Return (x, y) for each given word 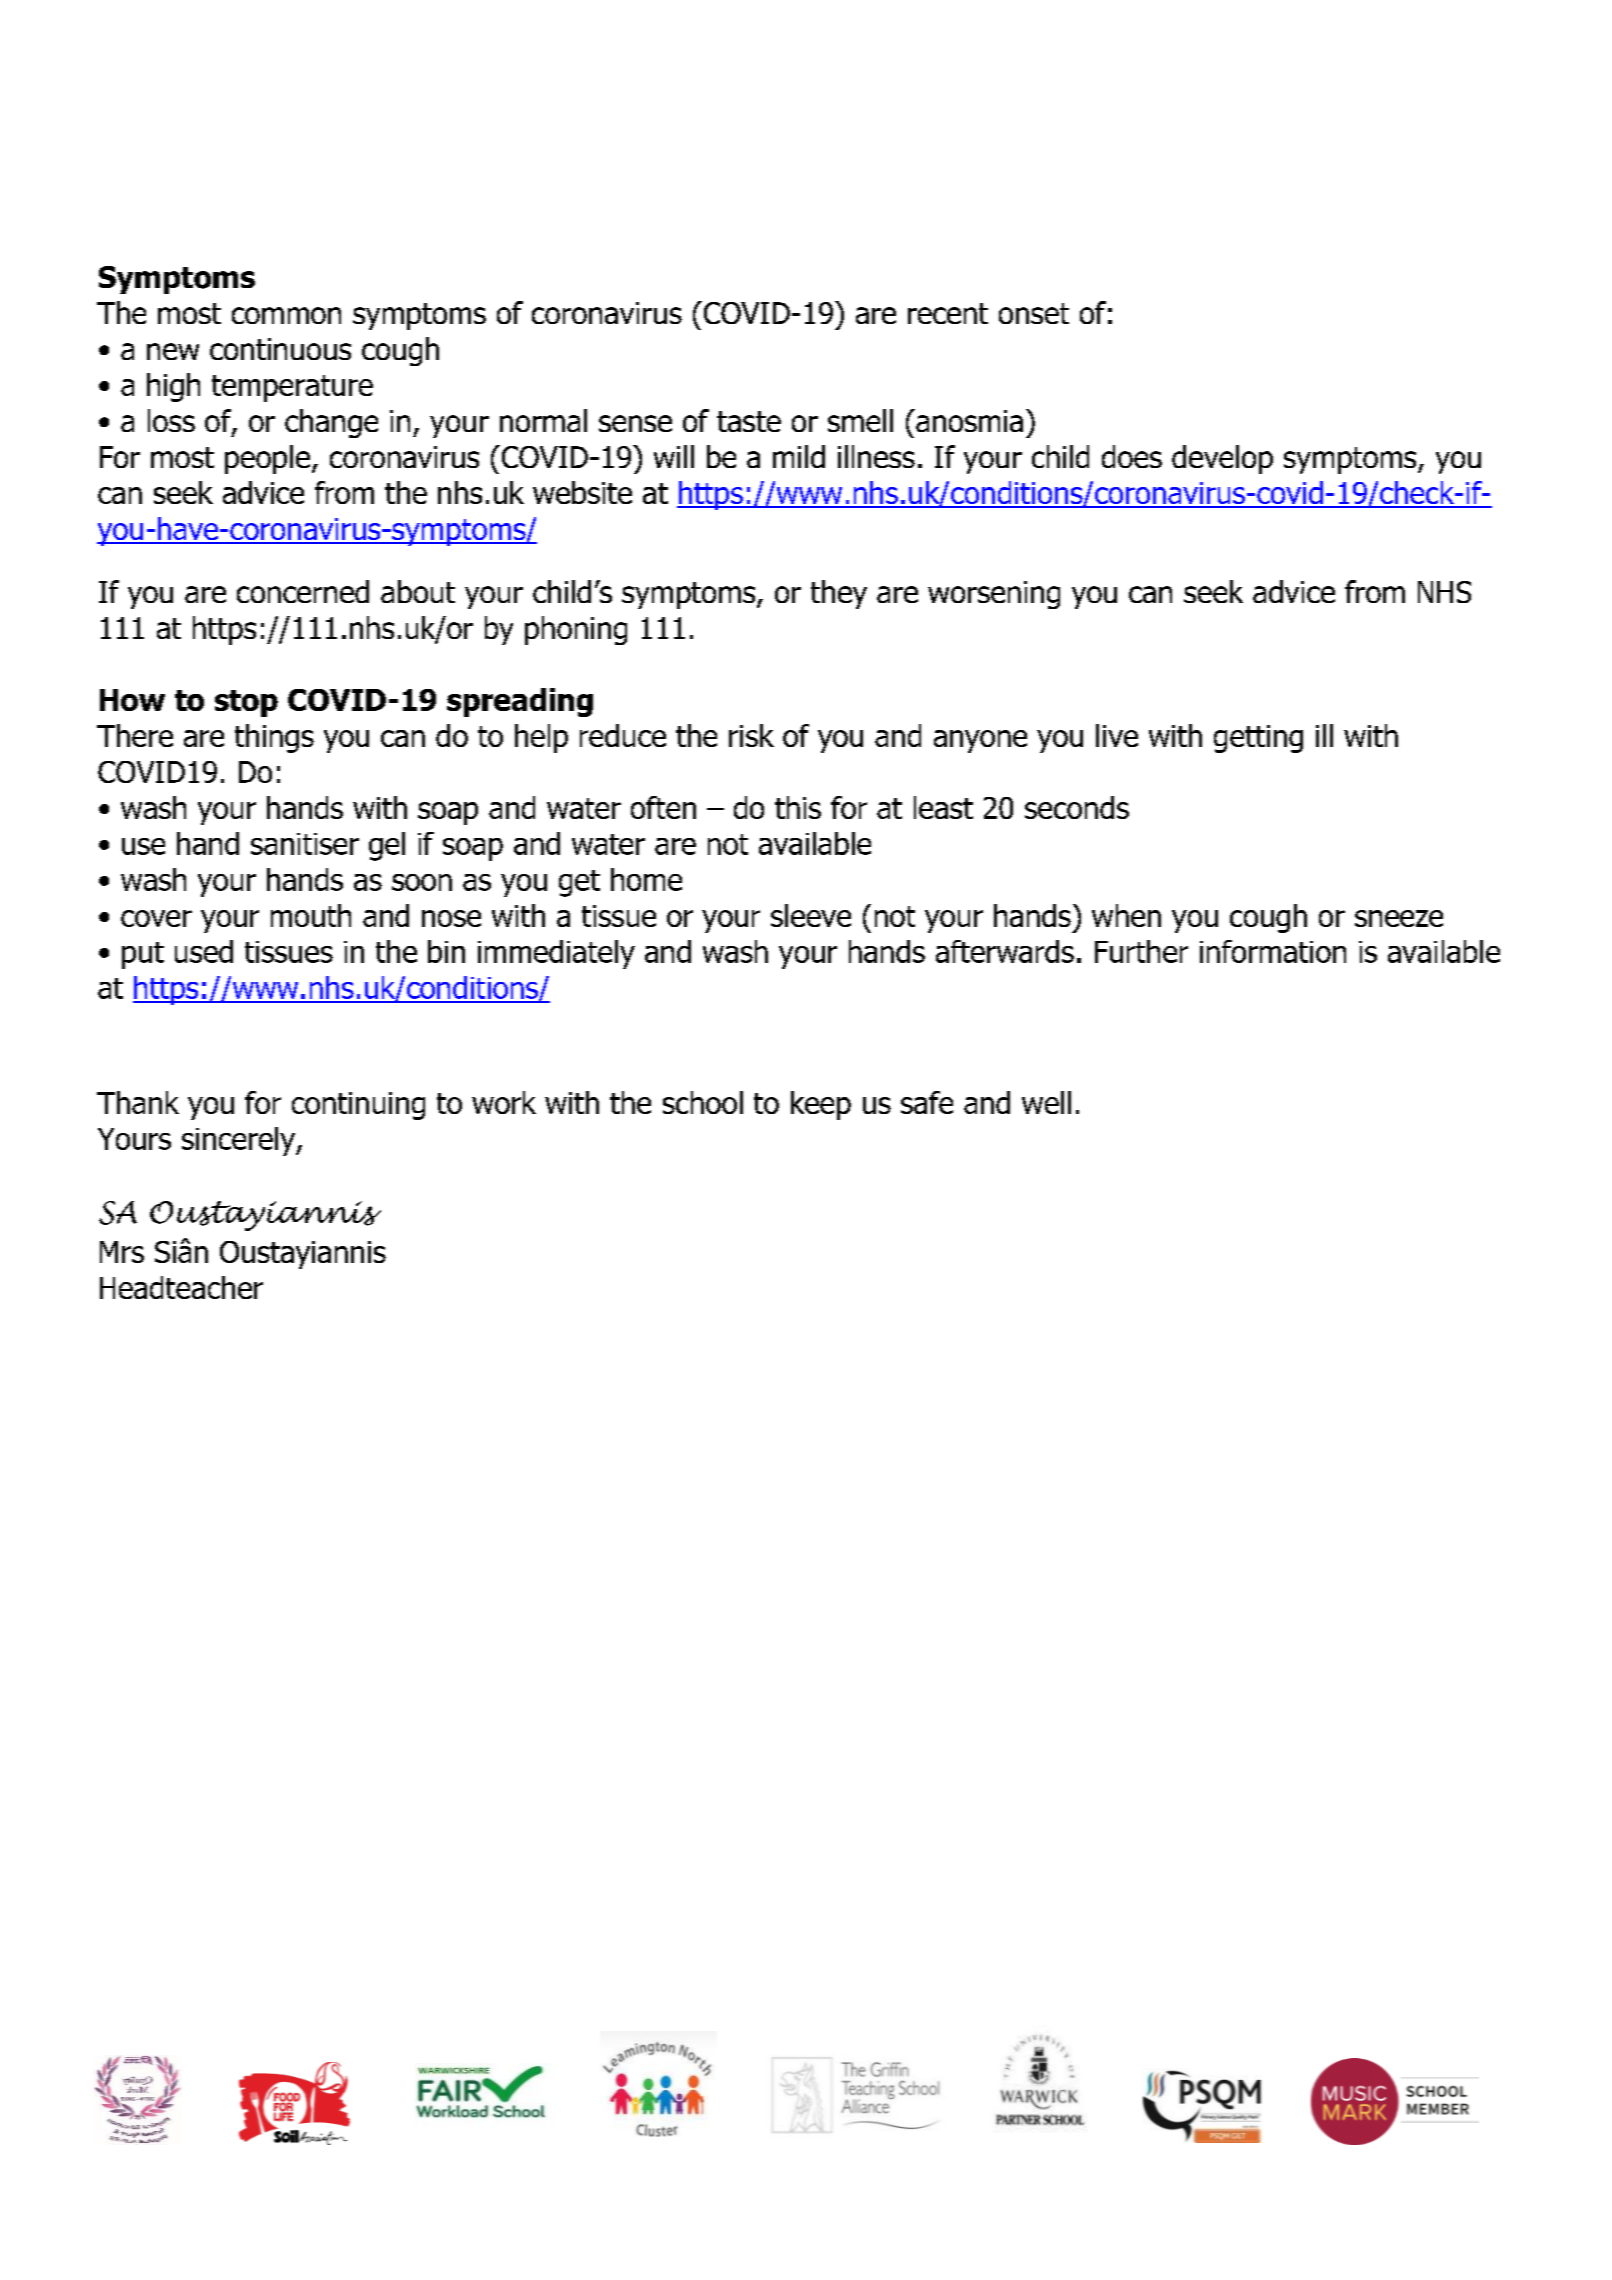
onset (1034, 313)
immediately (556, 954)
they (839, 594)
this (798, 807)
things (274, 738)
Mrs (122, 1252)
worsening (994, 595)
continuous (280, 349)
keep (821, 1105)
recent (948, 313)
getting (1258, 739)
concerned (303, 591)
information (1273, 951)
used (204, 951)
